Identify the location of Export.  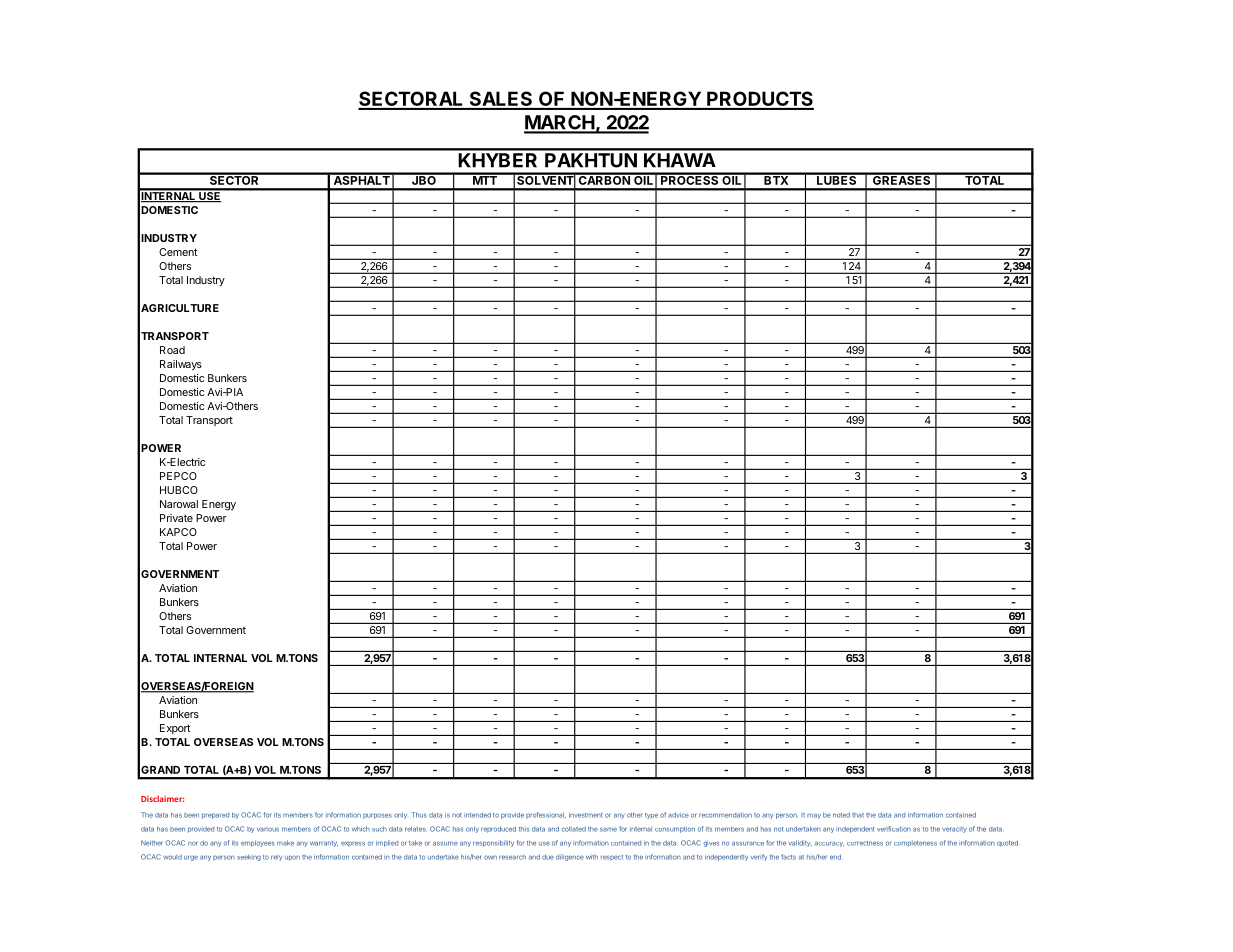
(175, 729).
